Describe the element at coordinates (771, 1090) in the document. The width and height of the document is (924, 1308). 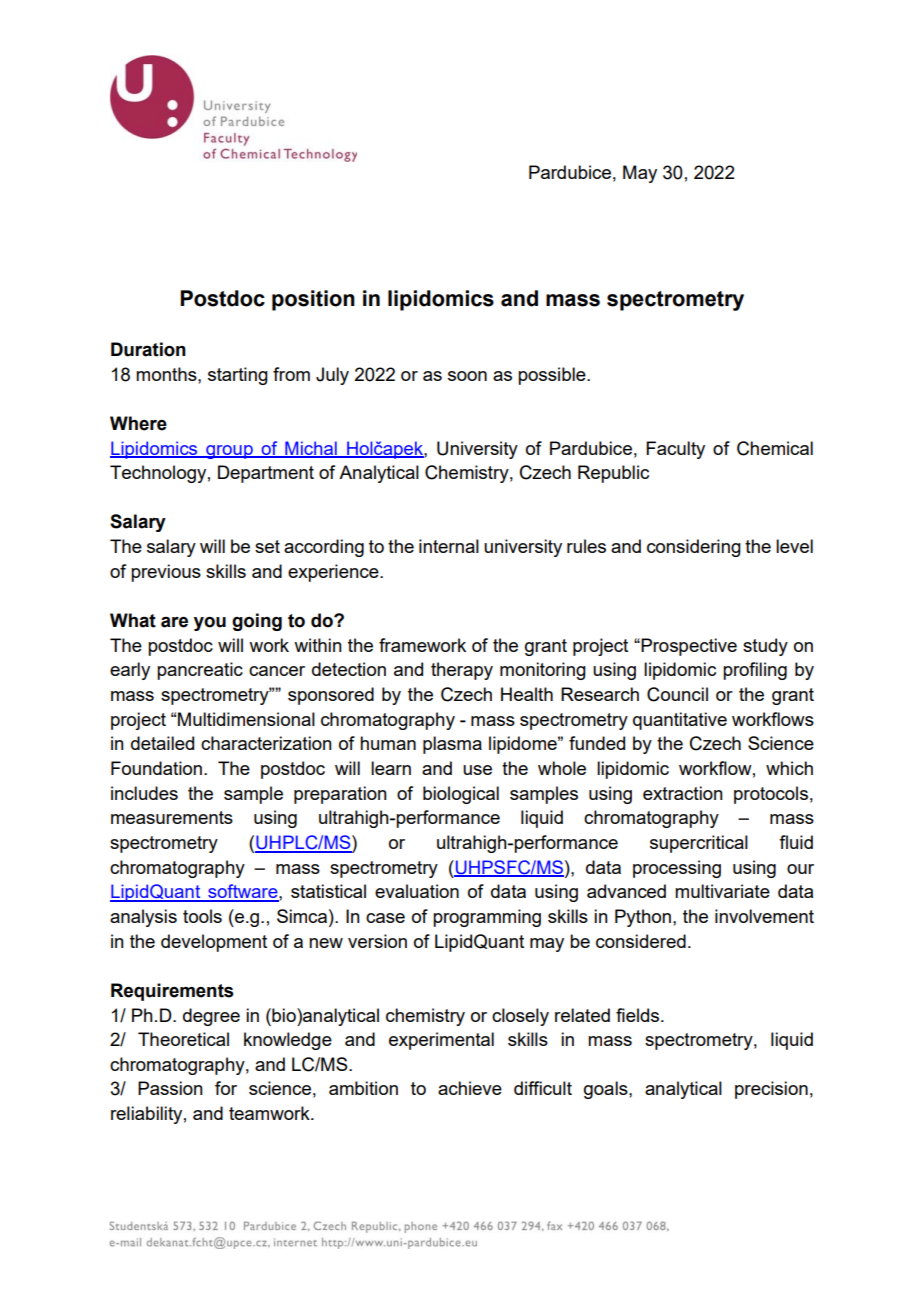
I see `precision` at that location.
